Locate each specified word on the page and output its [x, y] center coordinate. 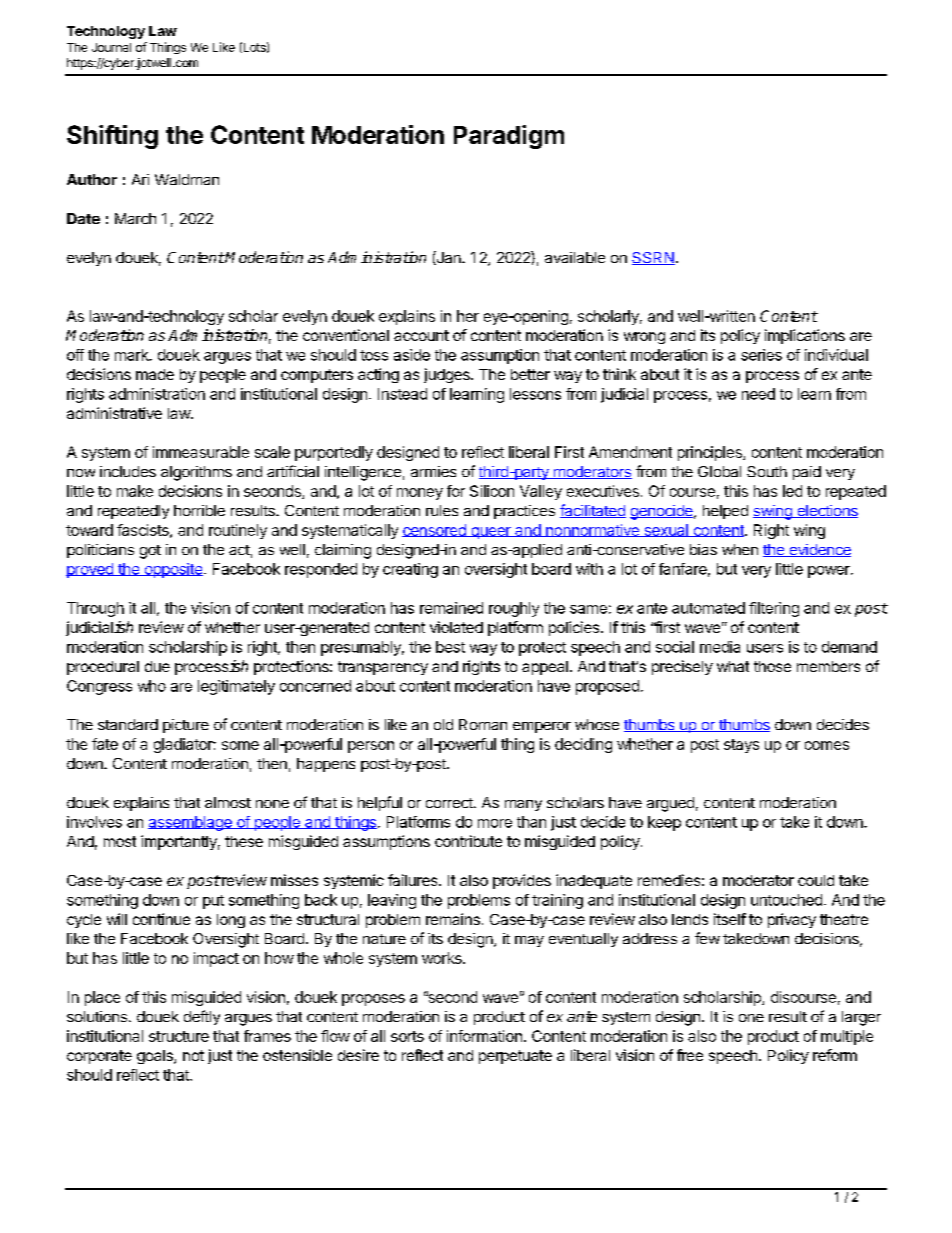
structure [179, 1036]
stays [741, 746]
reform [835, 1055]
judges [448, 375]
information [484, 1036]
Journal [111, 47]
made [155, 374]
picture [186, 726]
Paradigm [509, 137]
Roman [483, 724]
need [758, 394]
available [575, 257]
